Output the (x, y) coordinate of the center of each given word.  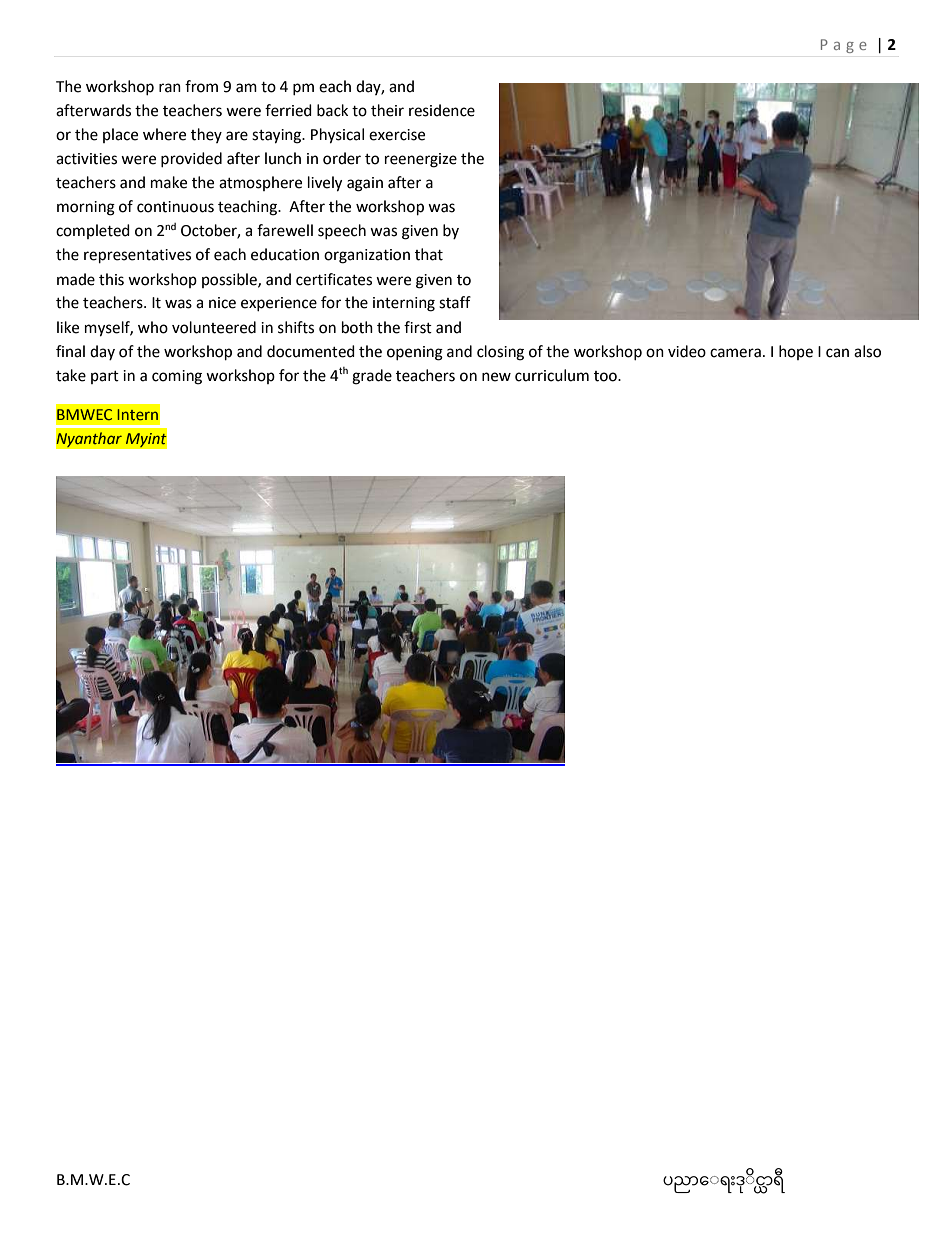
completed (93, 231)
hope (796, 352)
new (496, 377)
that (429, 254)
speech (342, 231)
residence (442, 110)
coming (177, 377)
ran (170, 88)
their (387, 110)
